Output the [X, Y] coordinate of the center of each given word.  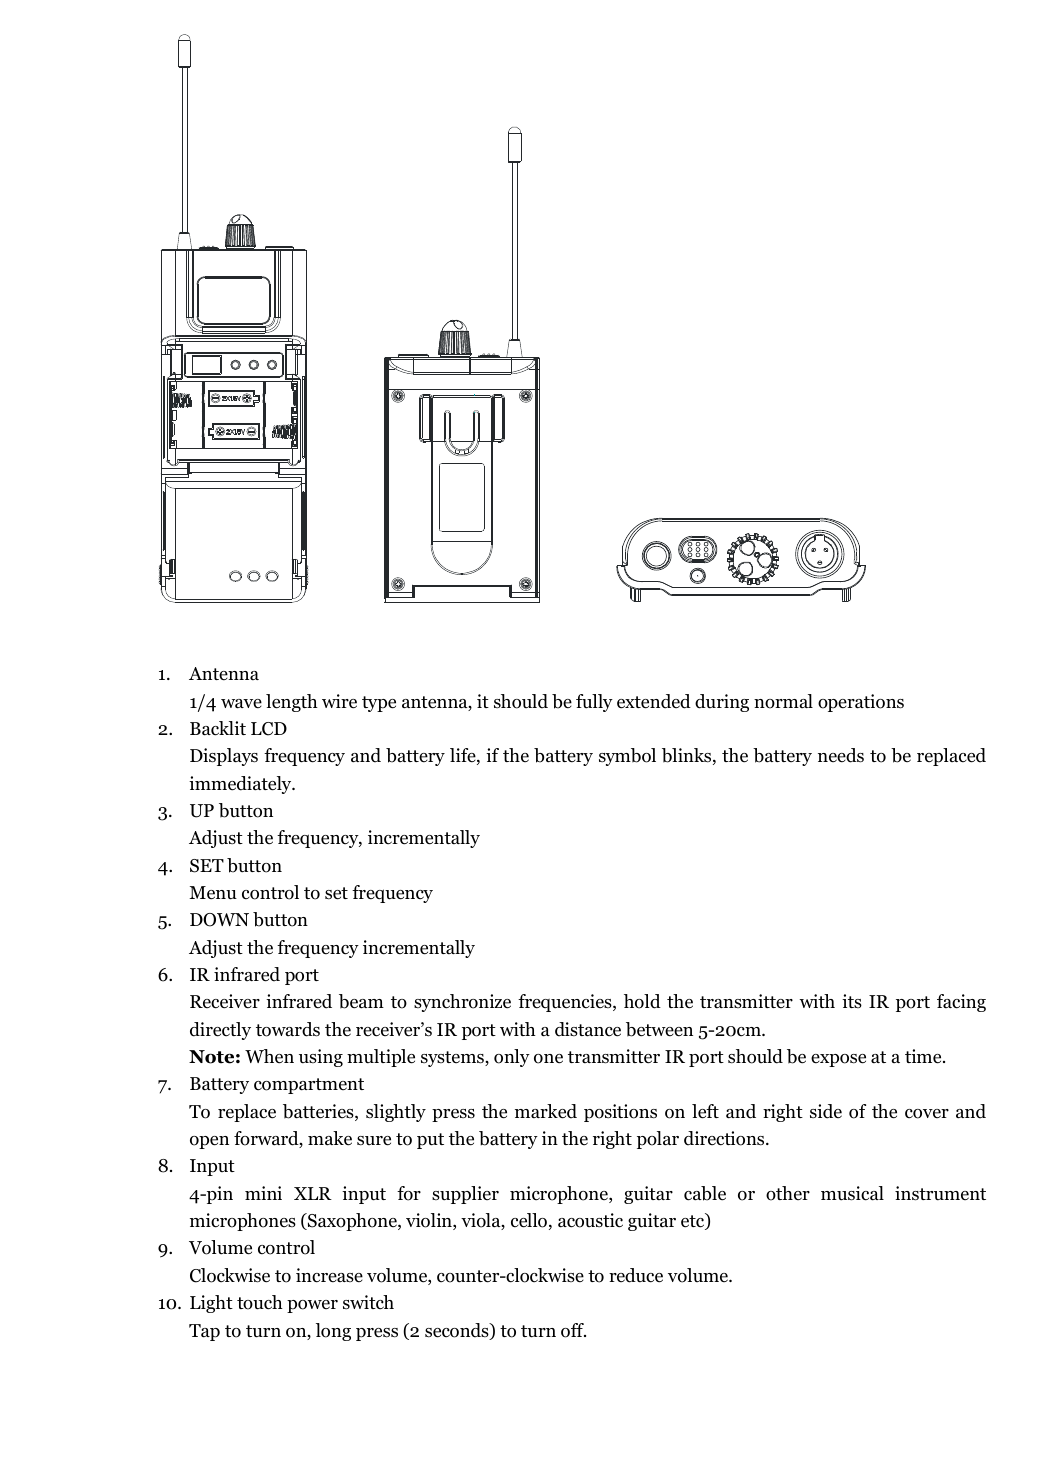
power [312, 1306]
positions [620, 1113]
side [826, 1111]
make [330, 1138]
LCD [269, 729]
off [573, 1330]
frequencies [566, 1003]
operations [861, 703]
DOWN [219, 920]
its [852, 1001]
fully [594, 703]
